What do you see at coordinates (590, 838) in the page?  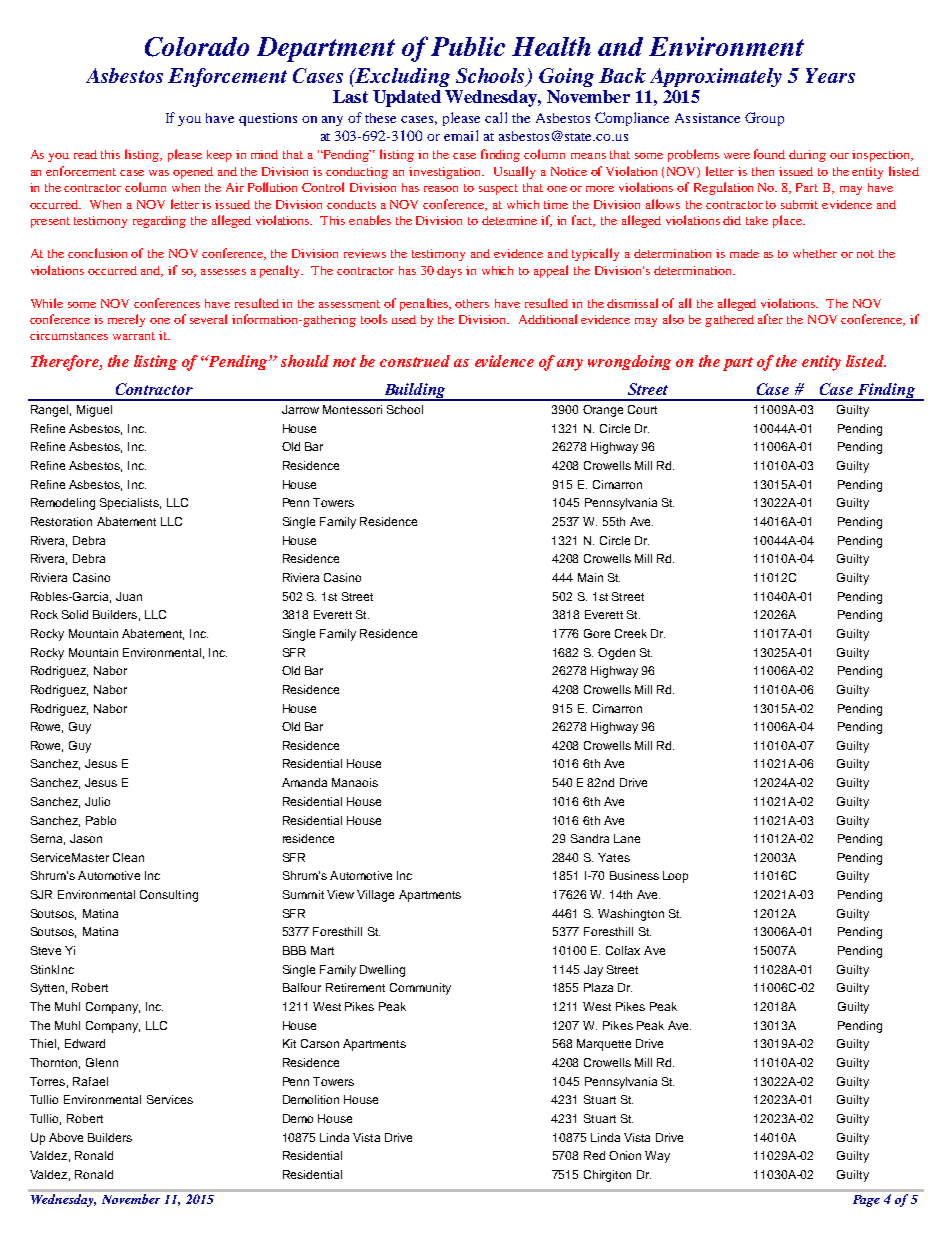 I see `Sandra` at bounding box center [590, 838].
